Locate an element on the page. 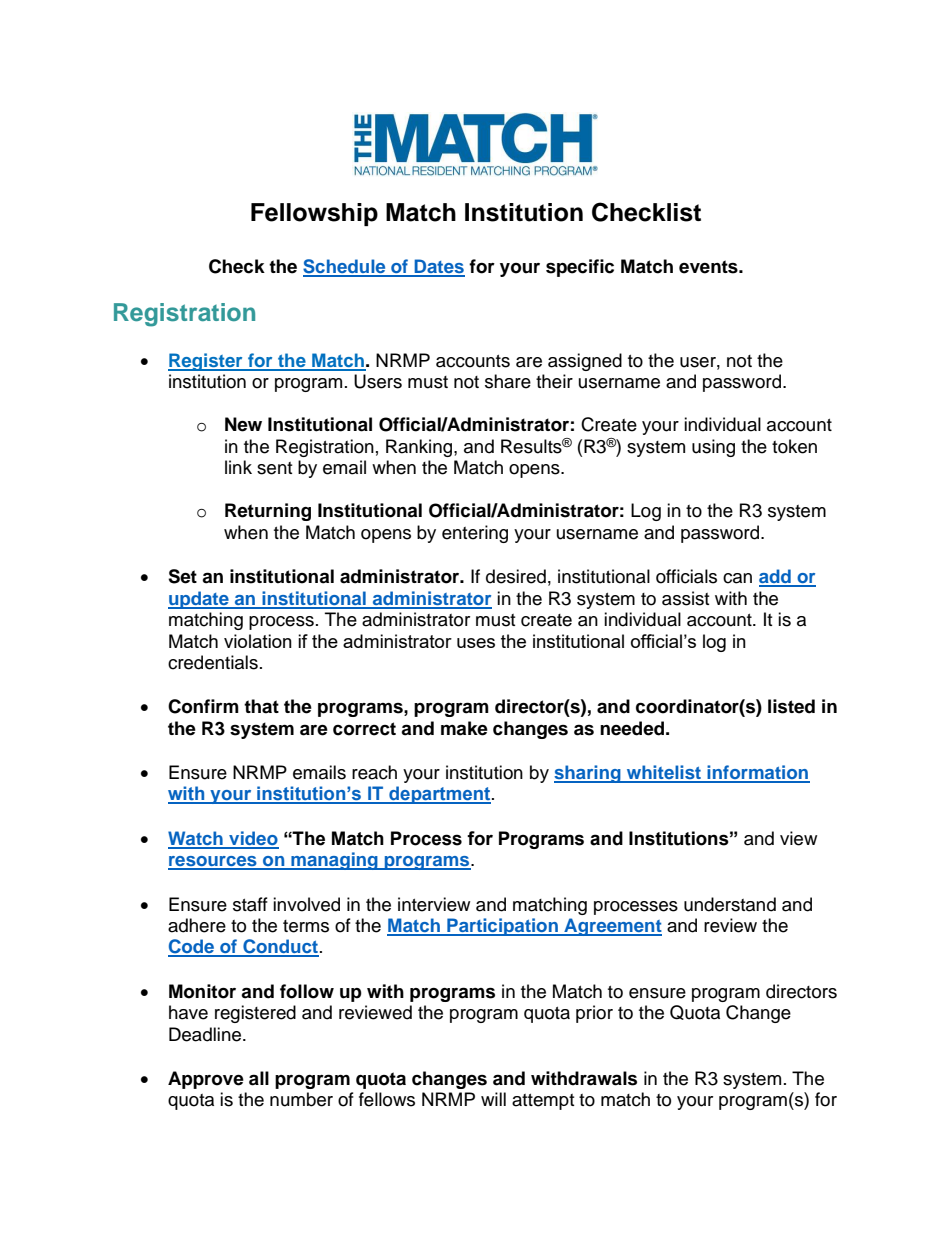 This page has width=952, height=1233. all is located at coordinates (259, 1078).
